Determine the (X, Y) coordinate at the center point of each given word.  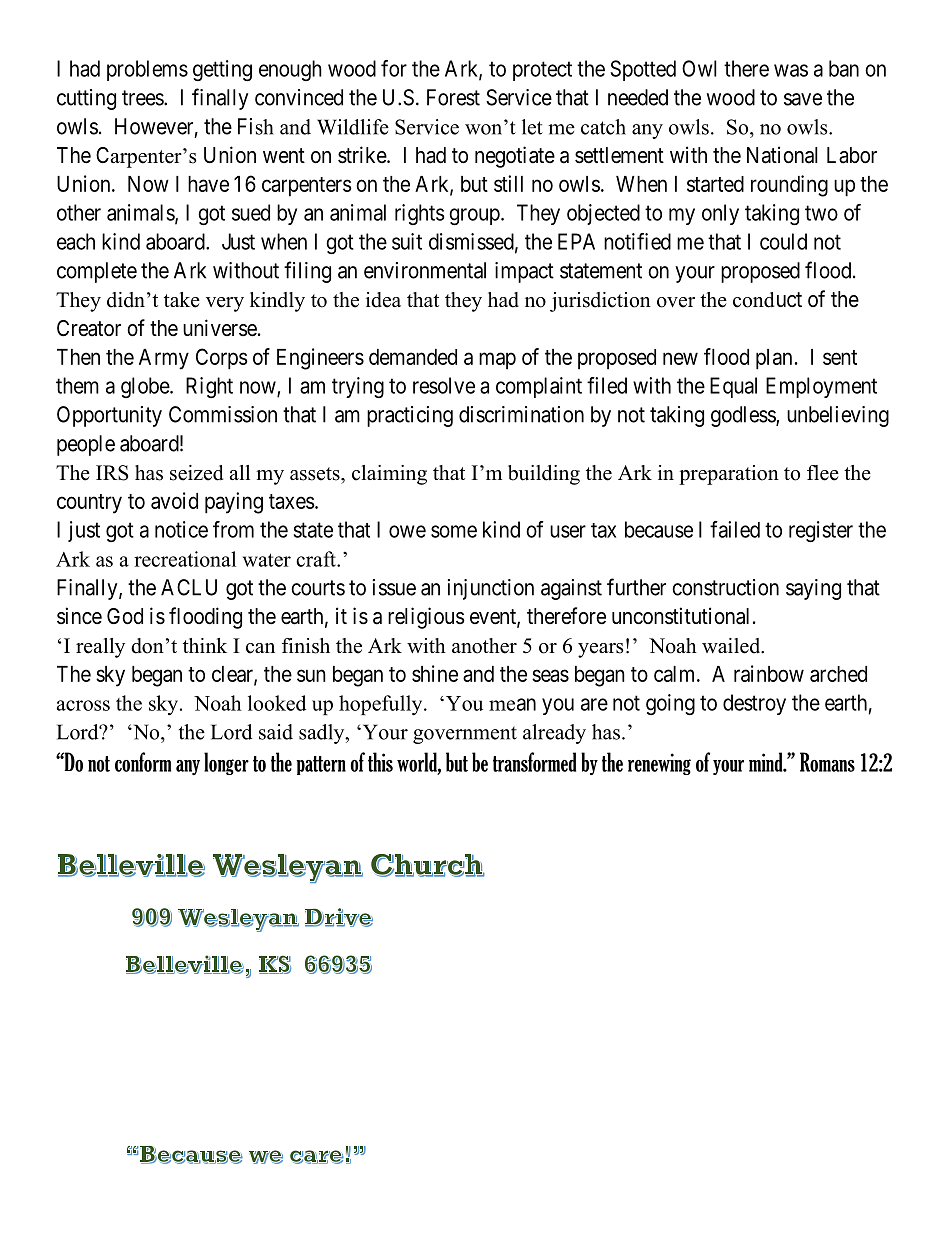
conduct (767, 300)
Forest (453, 97)
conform (143, 762)
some (454, 531)
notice (181, 529)
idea (383, 300)
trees (143, 98)
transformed (534, 762)
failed (735, 529)
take (182, 300)
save (803, 99)
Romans (827, 762)
